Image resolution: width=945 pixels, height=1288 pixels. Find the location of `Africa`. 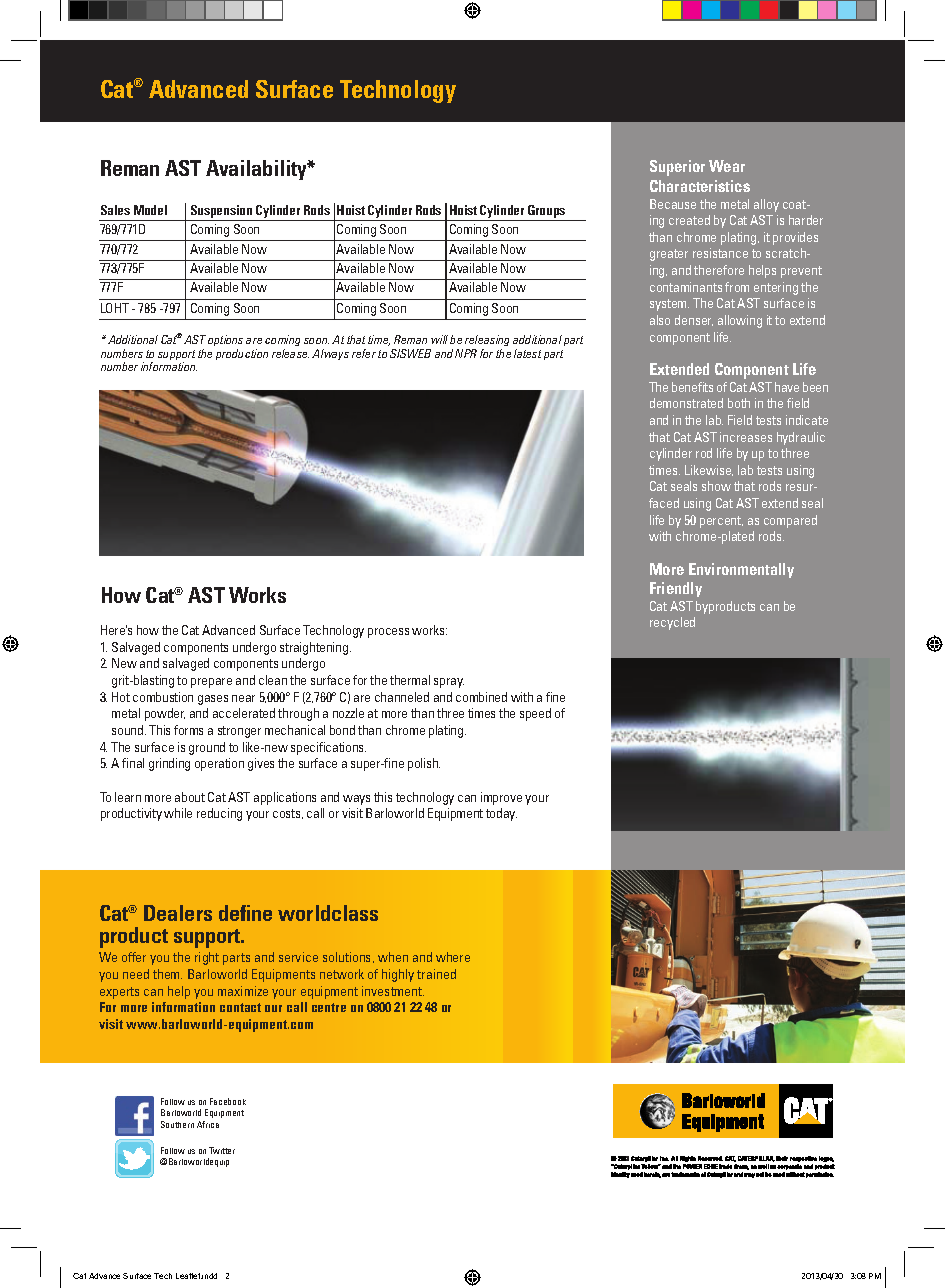

Africa is located at coordinates (208, 1124).
